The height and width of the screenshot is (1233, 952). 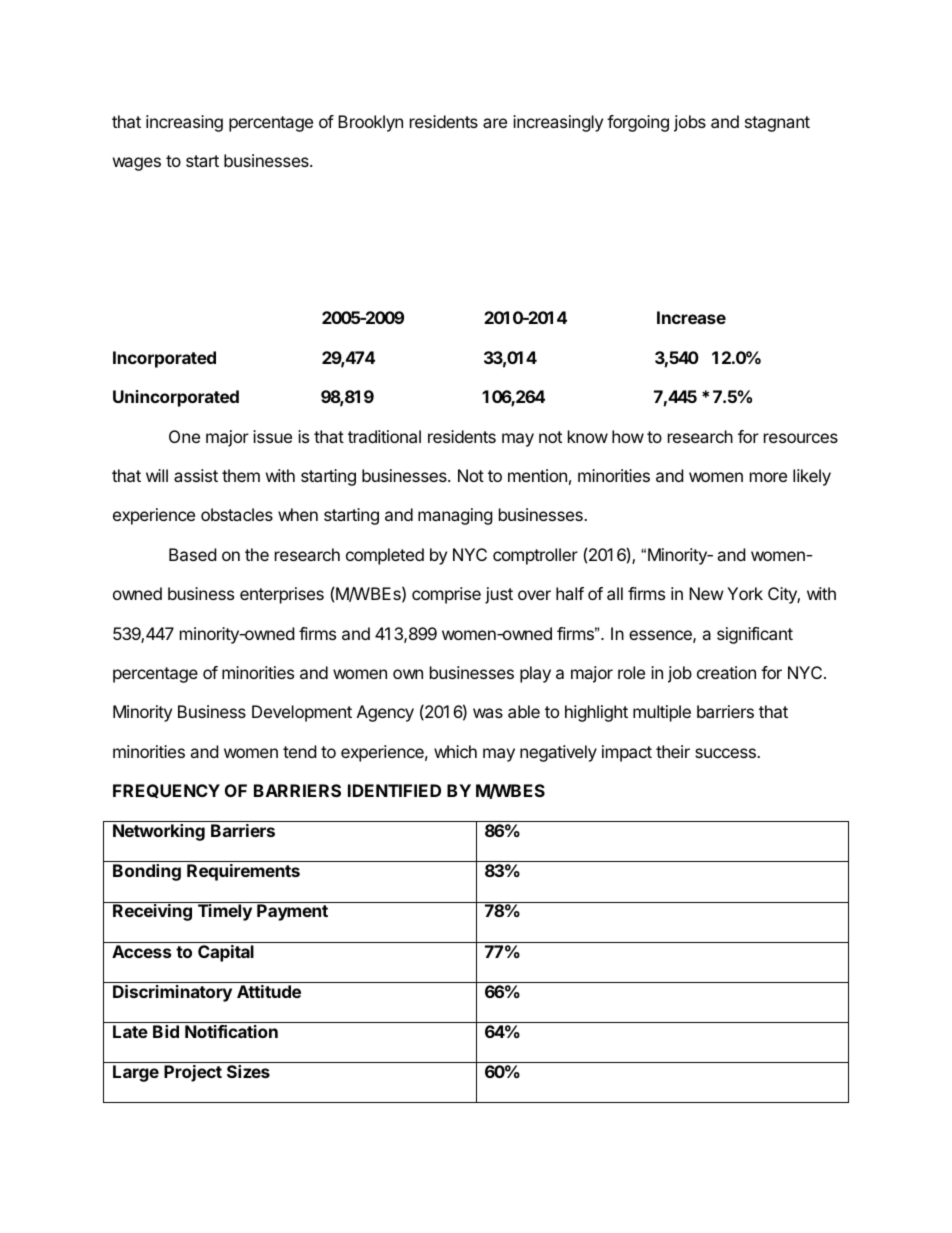 I want to click on jobs, so click(x=690, y=123).
